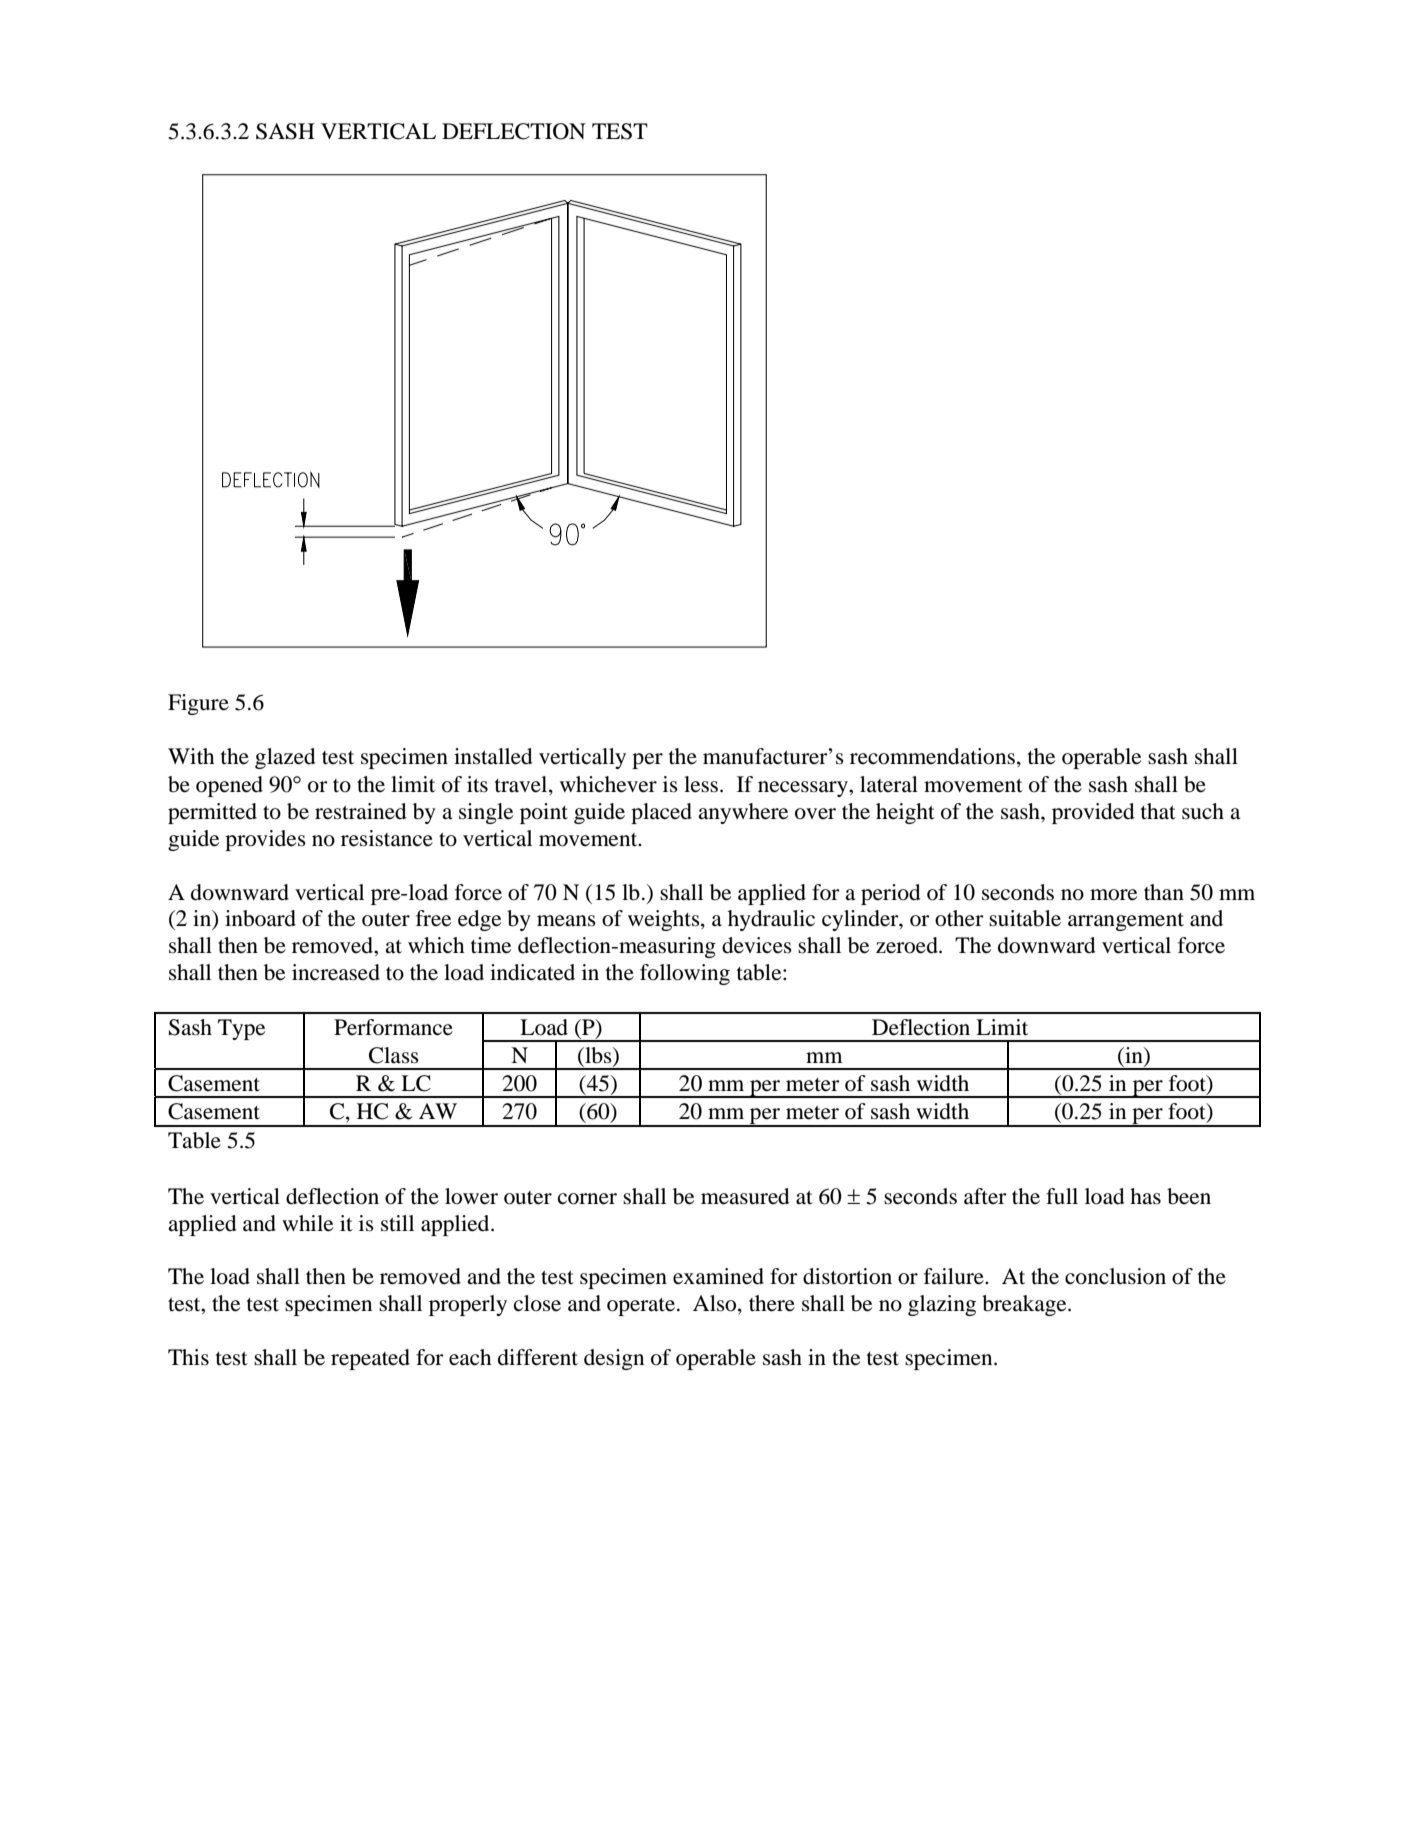  What do you see at coordinates (336, 972) in the document?
I see `increased` at bounding box center [336, 972].
